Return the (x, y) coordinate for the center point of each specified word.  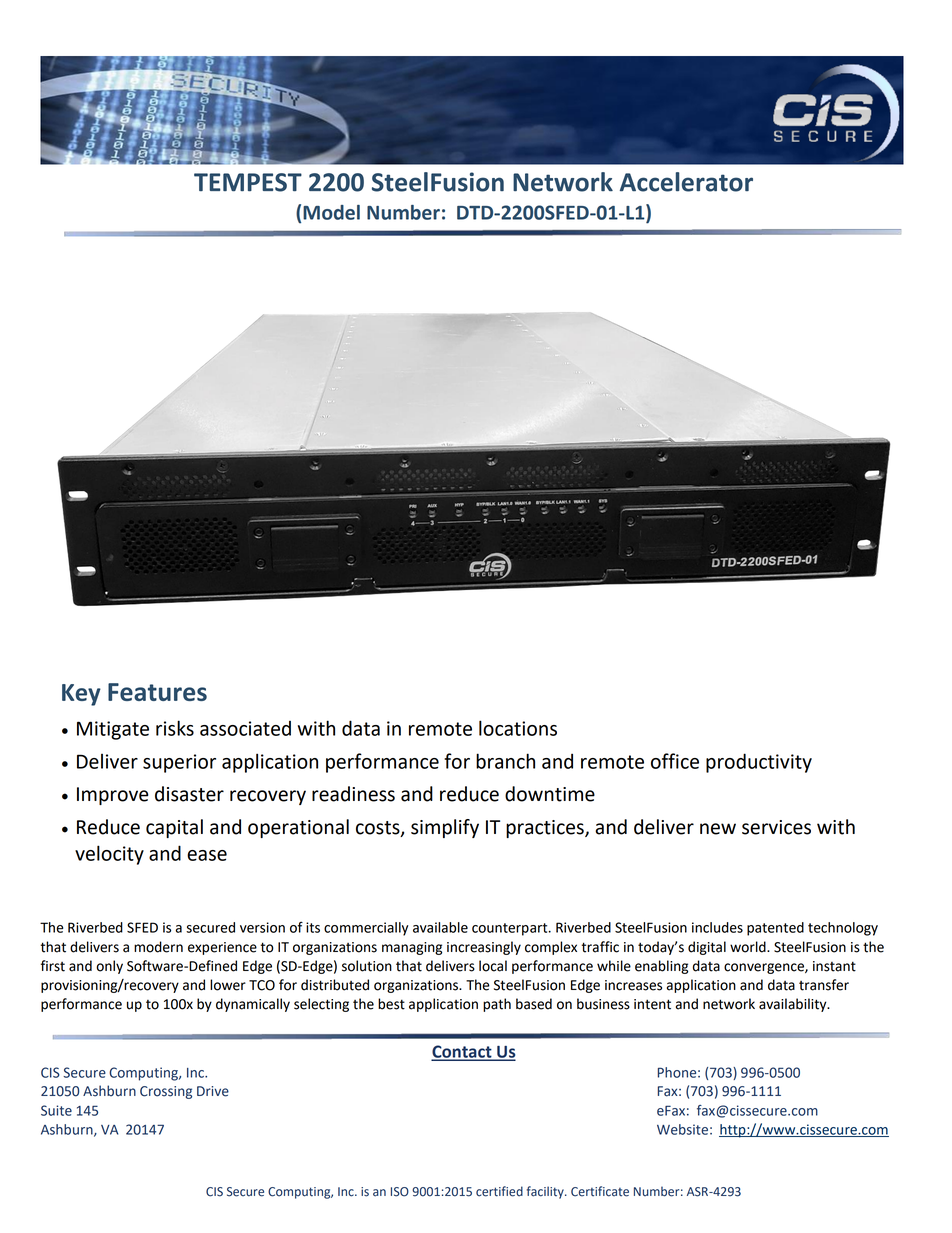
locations (518, 728)
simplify (445, 828)
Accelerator (686, 182)
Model (331, 212)
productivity (759, 763)
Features (157, 692)
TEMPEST (248, 182)
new (718, 829)
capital (174, 828)
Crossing (166, 1092)
